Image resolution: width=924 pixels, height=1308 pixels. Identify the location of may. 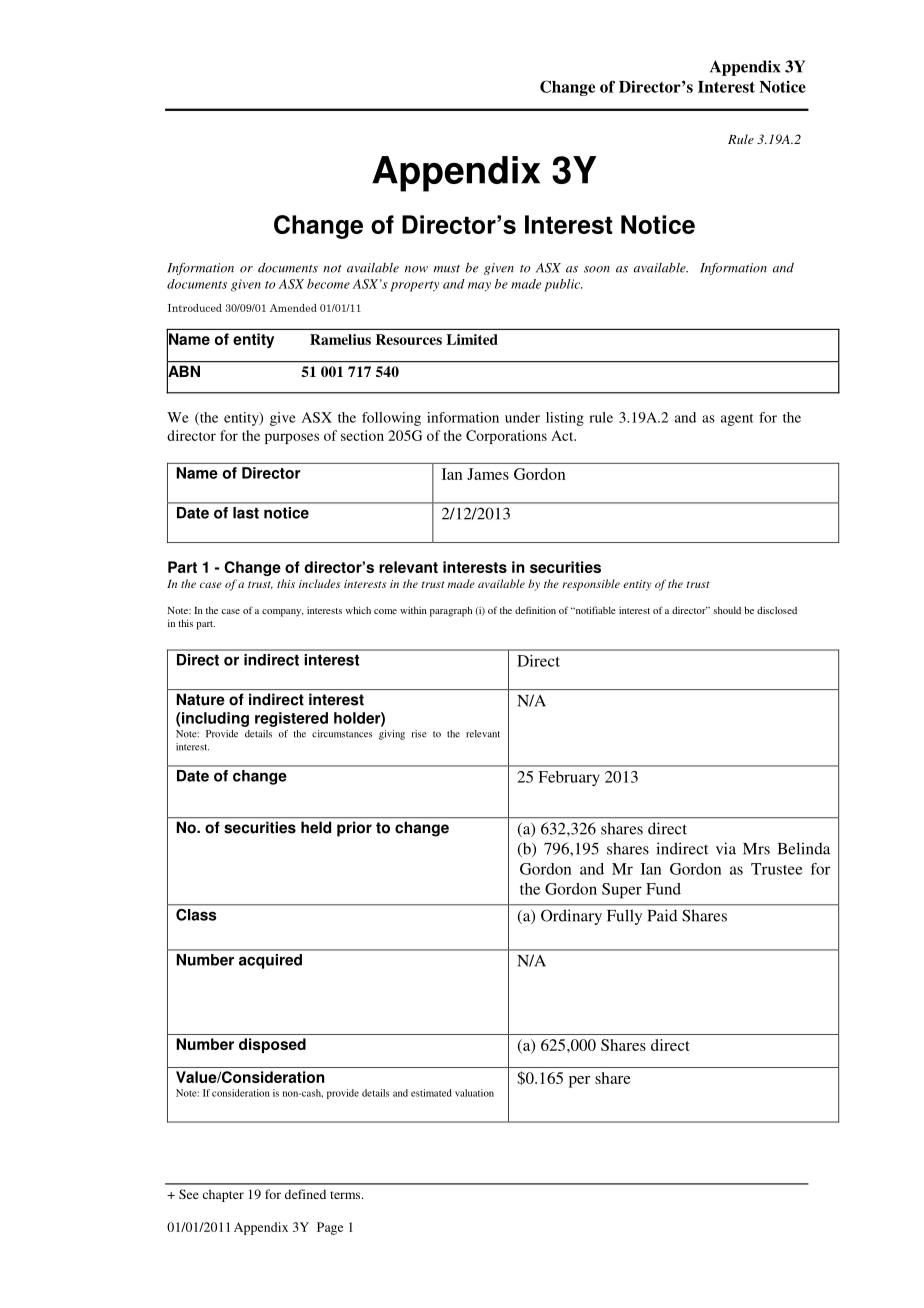
(479, 287).
